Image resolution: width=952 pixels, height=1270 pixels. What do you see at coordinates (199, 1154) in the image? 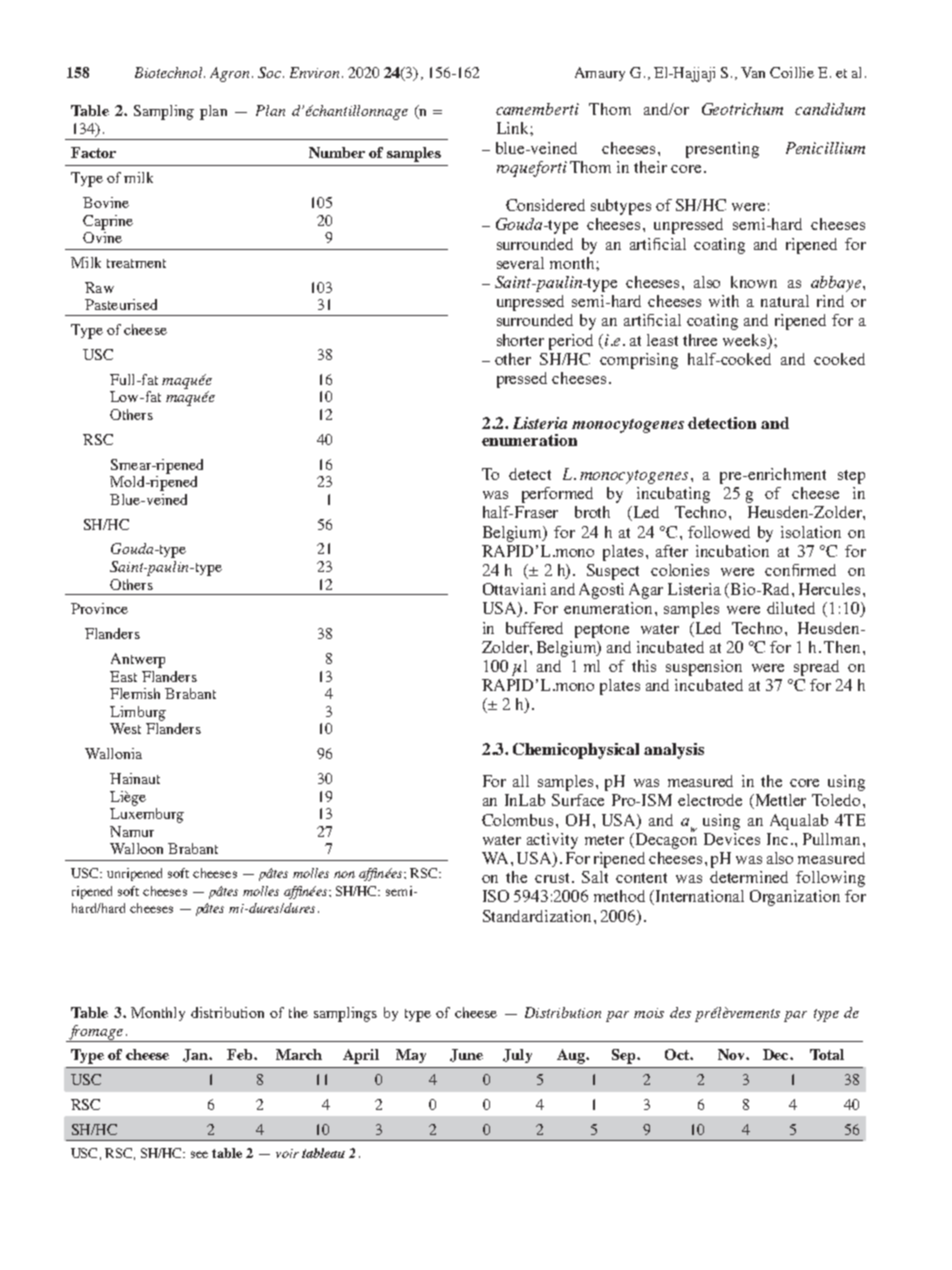
I see `see` at bounding box center [199, 1154].
